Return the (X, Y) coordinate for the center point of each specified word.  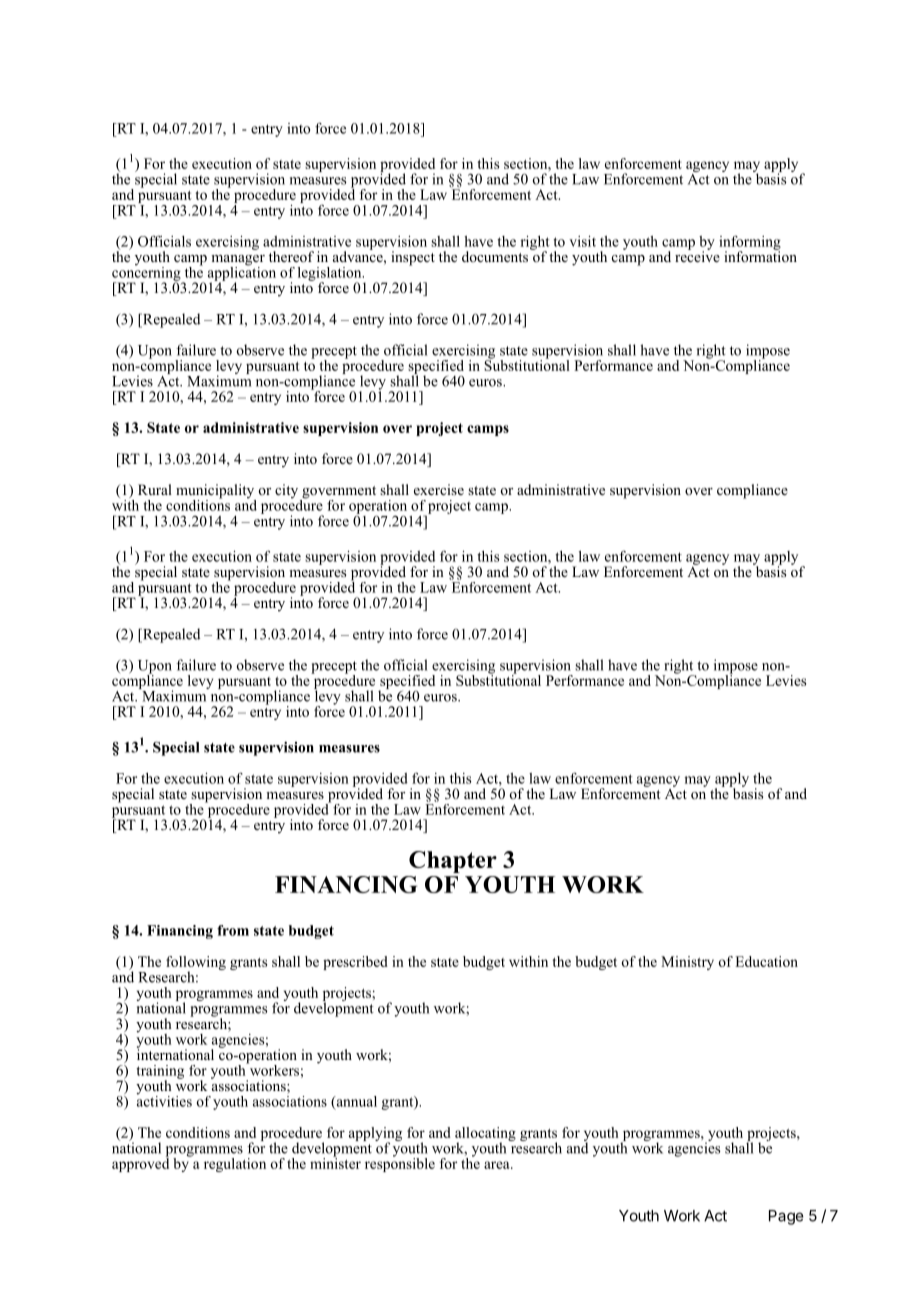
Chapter (453, 862)
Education (766, 961)
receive (697, 255)
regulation (235, 1165)
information (760, 255)
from (233, 930)
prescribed (355, 963)
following (196, 964)
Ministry (687, 963)
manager (238, 261)
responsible (400, 1163)
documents (495, 256)
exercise (439, 489)
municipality (216, 492)
